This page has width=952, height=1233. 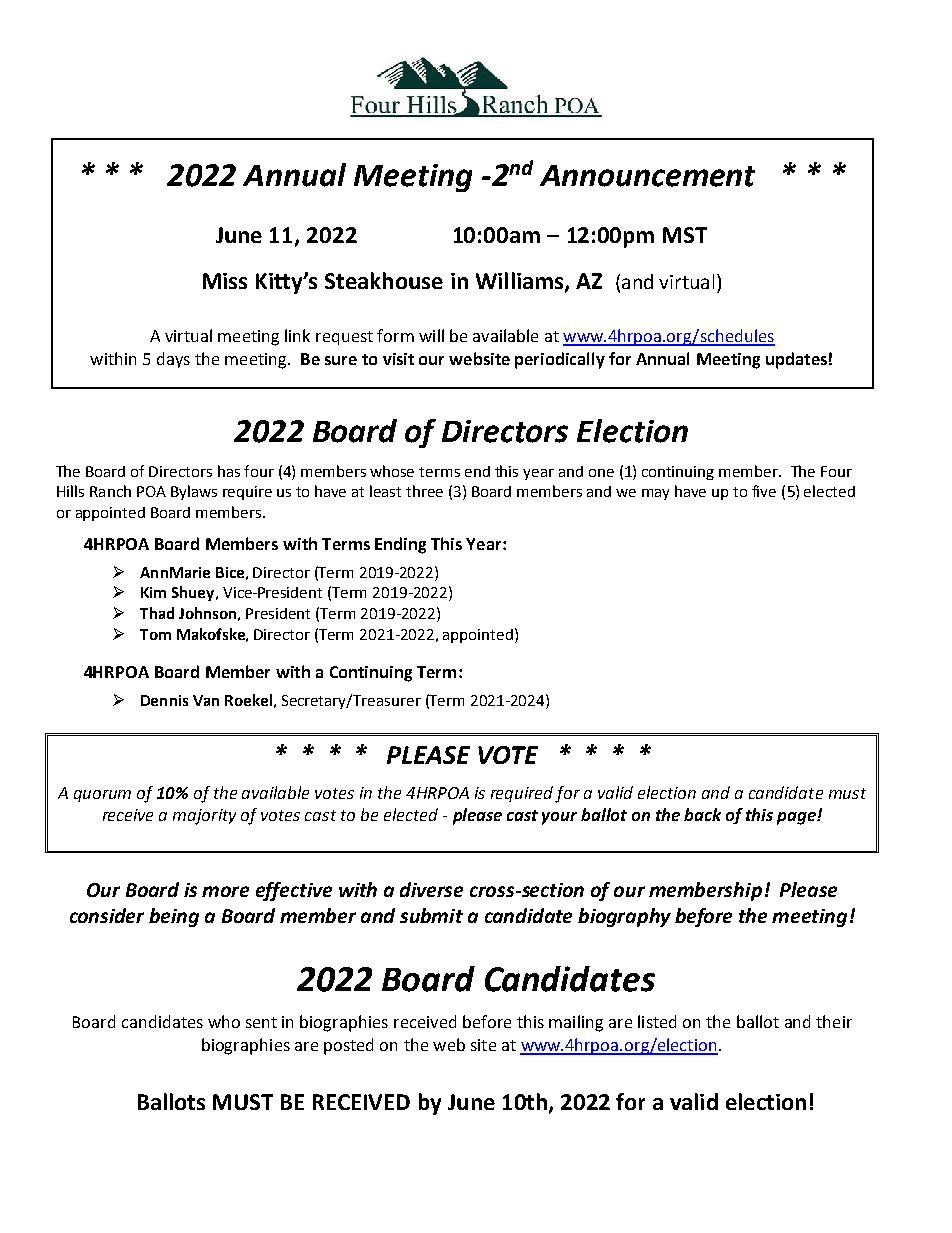 What do you see at coordinates (204, 817) in the page?
I see `majority` at bounding box center [204, 817].
